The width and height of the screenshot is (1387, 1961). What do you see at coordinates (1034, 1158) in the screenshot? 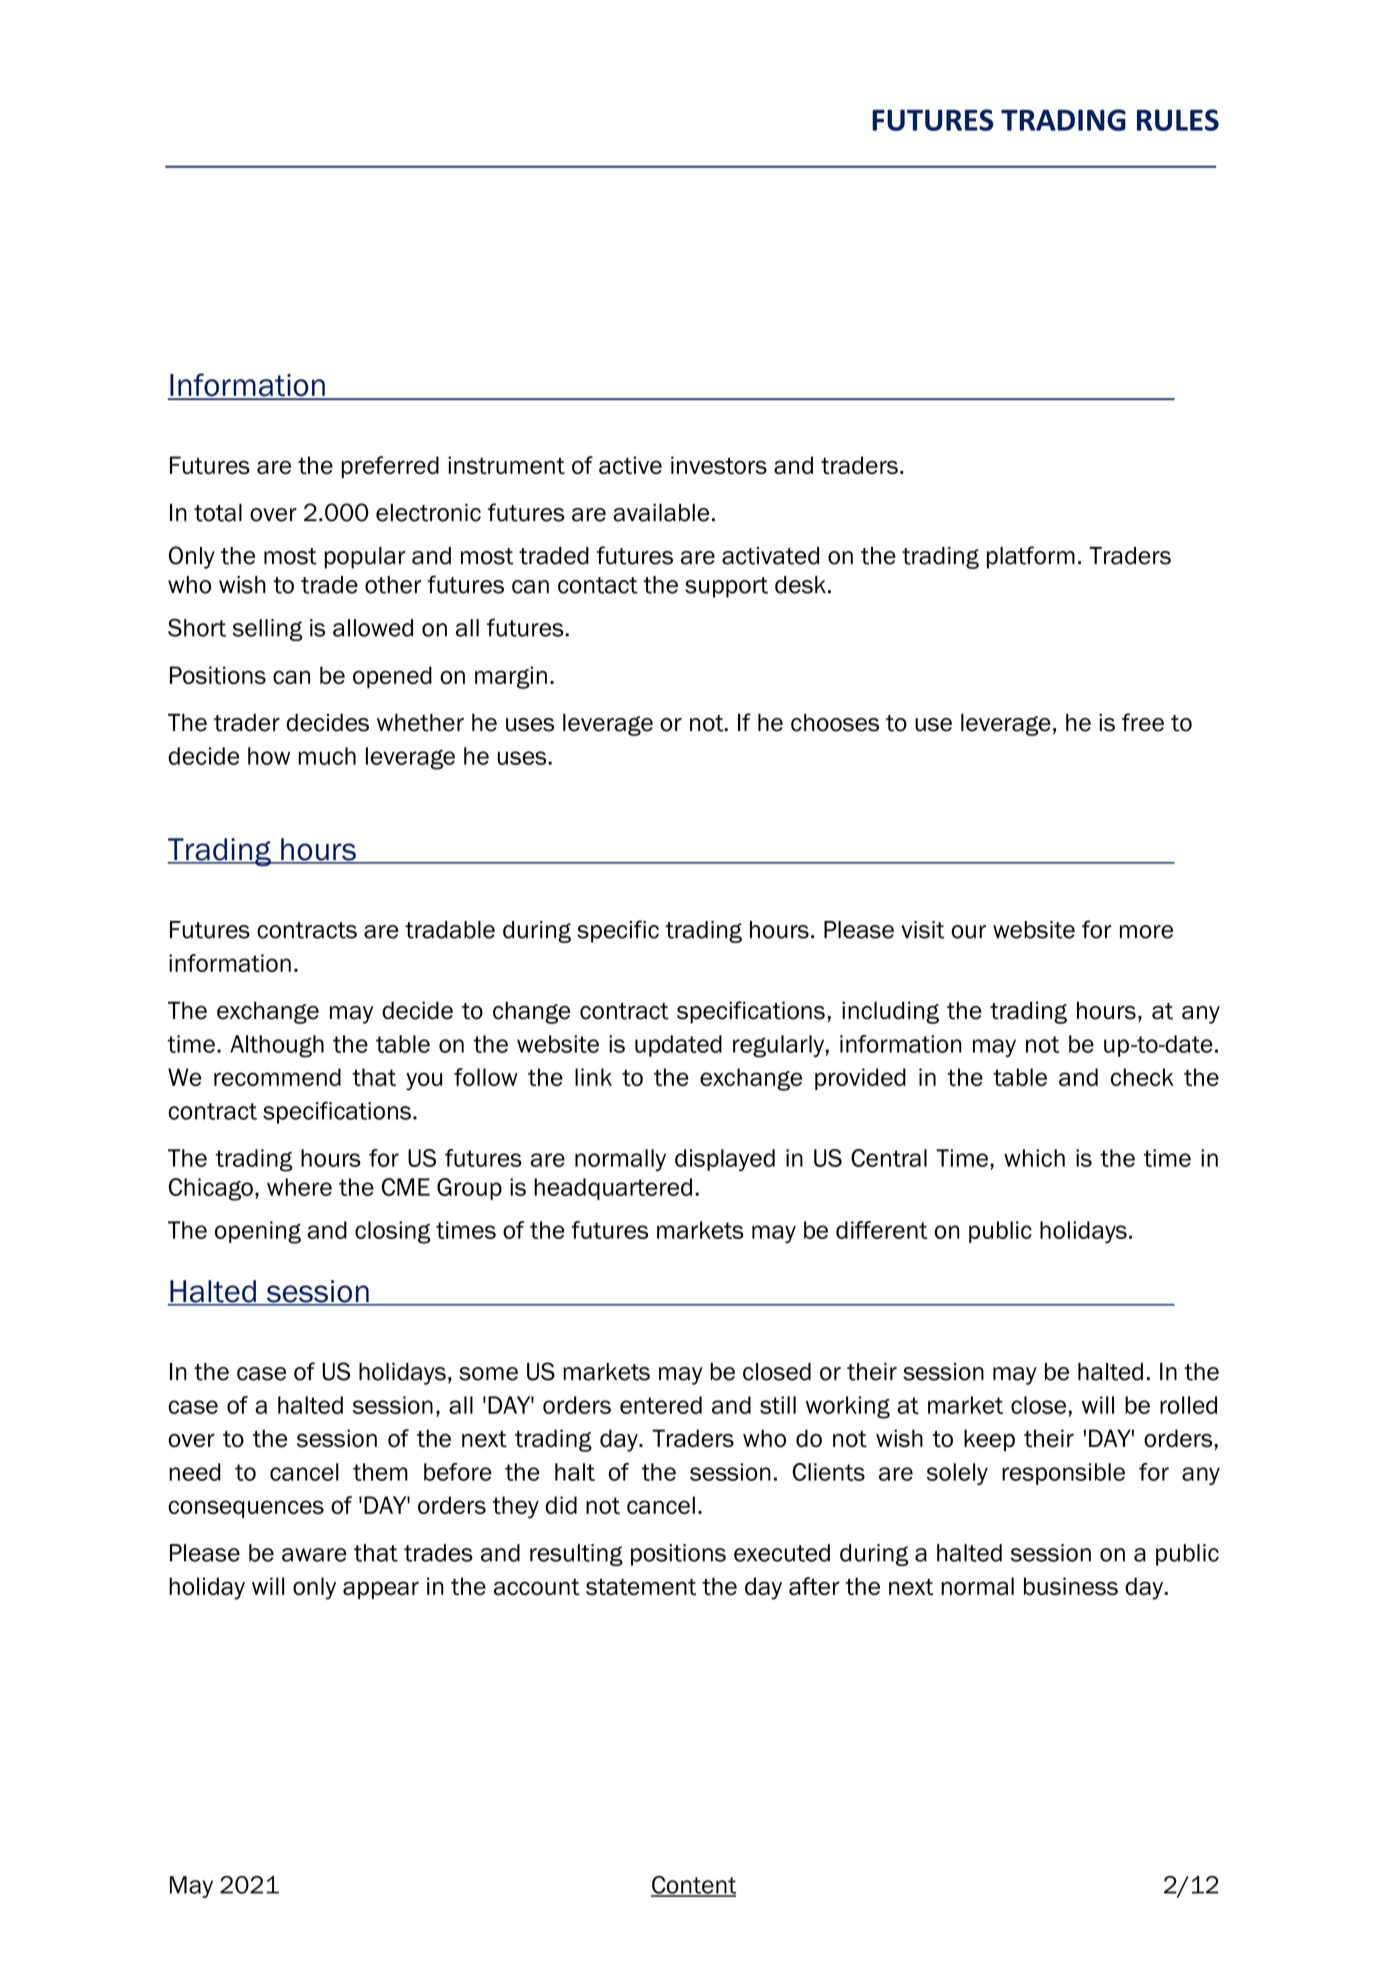
I see `which` at bounding box center [1034, 1158].
